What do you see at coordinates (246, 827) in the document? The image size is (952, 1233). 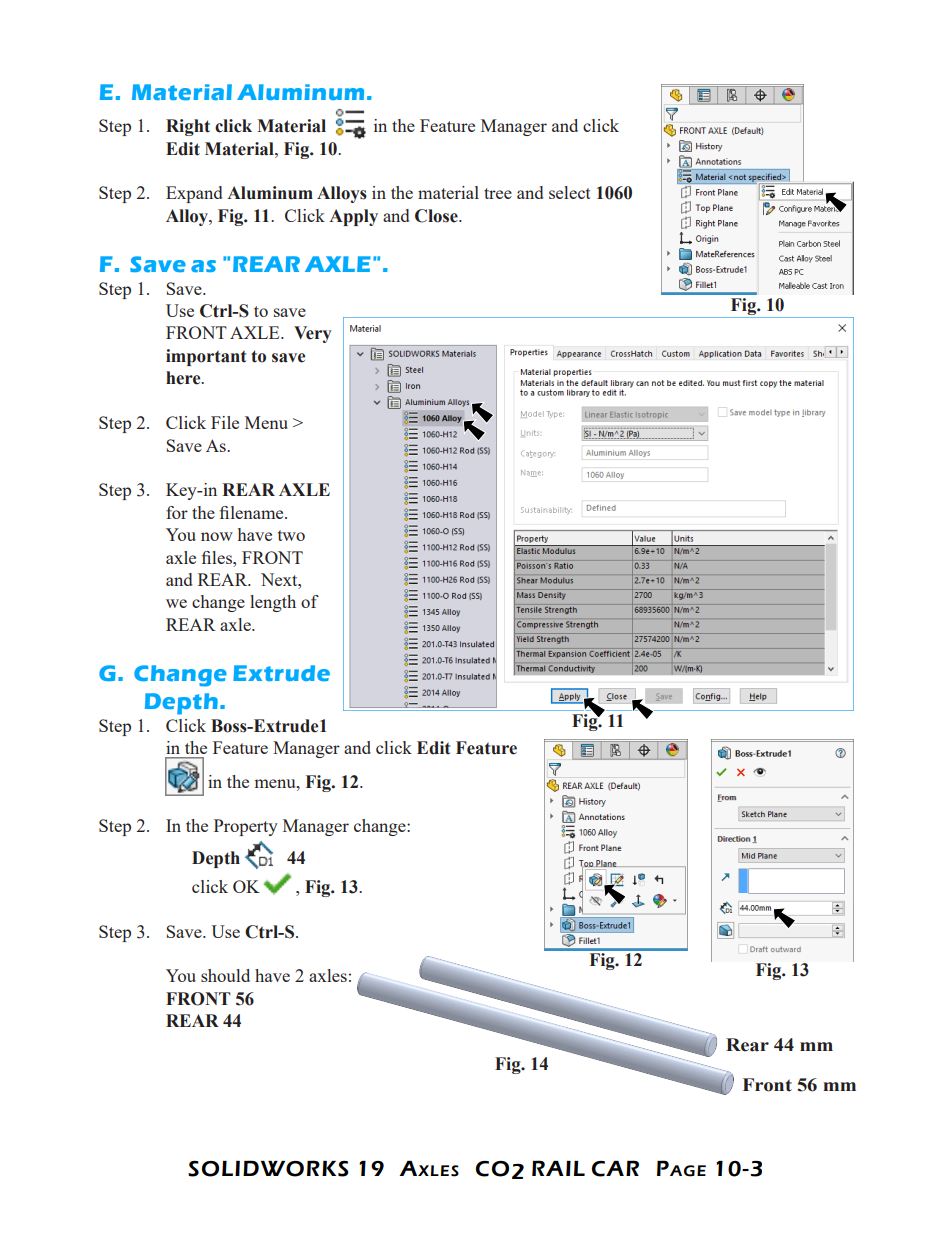 I see `Property` at bounding box center [246, 827].
